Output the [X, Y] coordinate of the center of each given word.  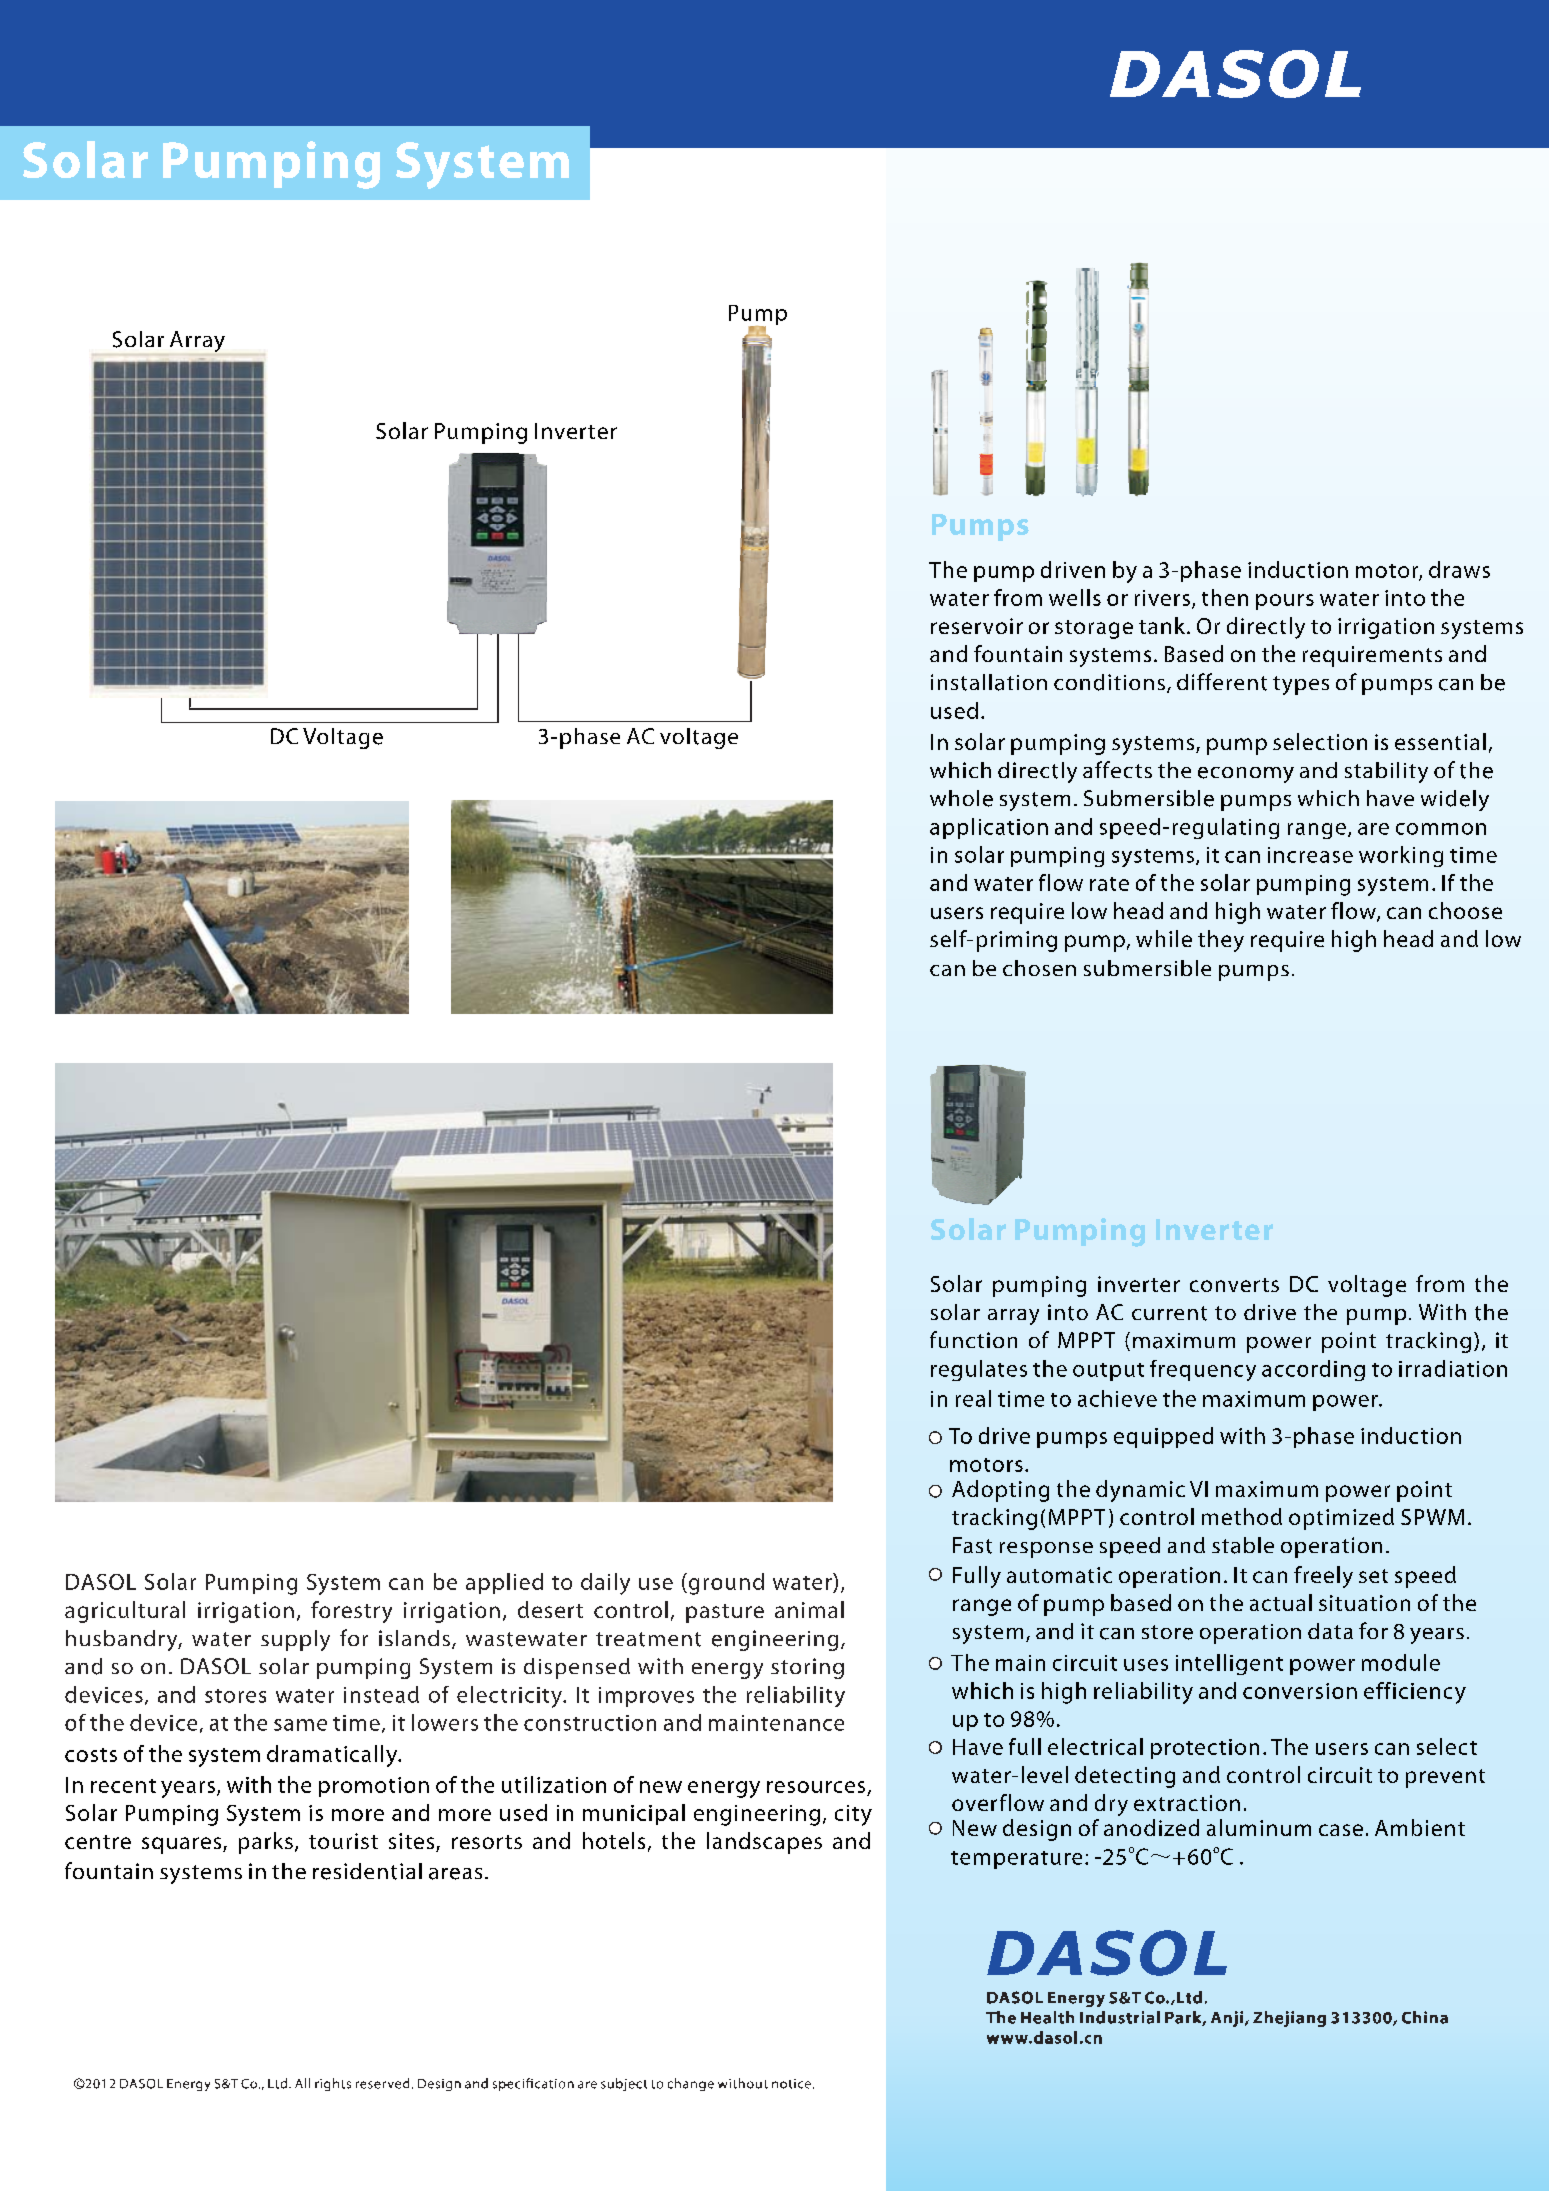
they [1221, 941]
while [1164, 938]
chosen [1039, 968]
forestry [351, 1612]
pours [1285, 602]
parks [266, 1843]
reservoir [977, 626]
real [973, 1398]
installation [989, 682]
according [1313, 1370]
